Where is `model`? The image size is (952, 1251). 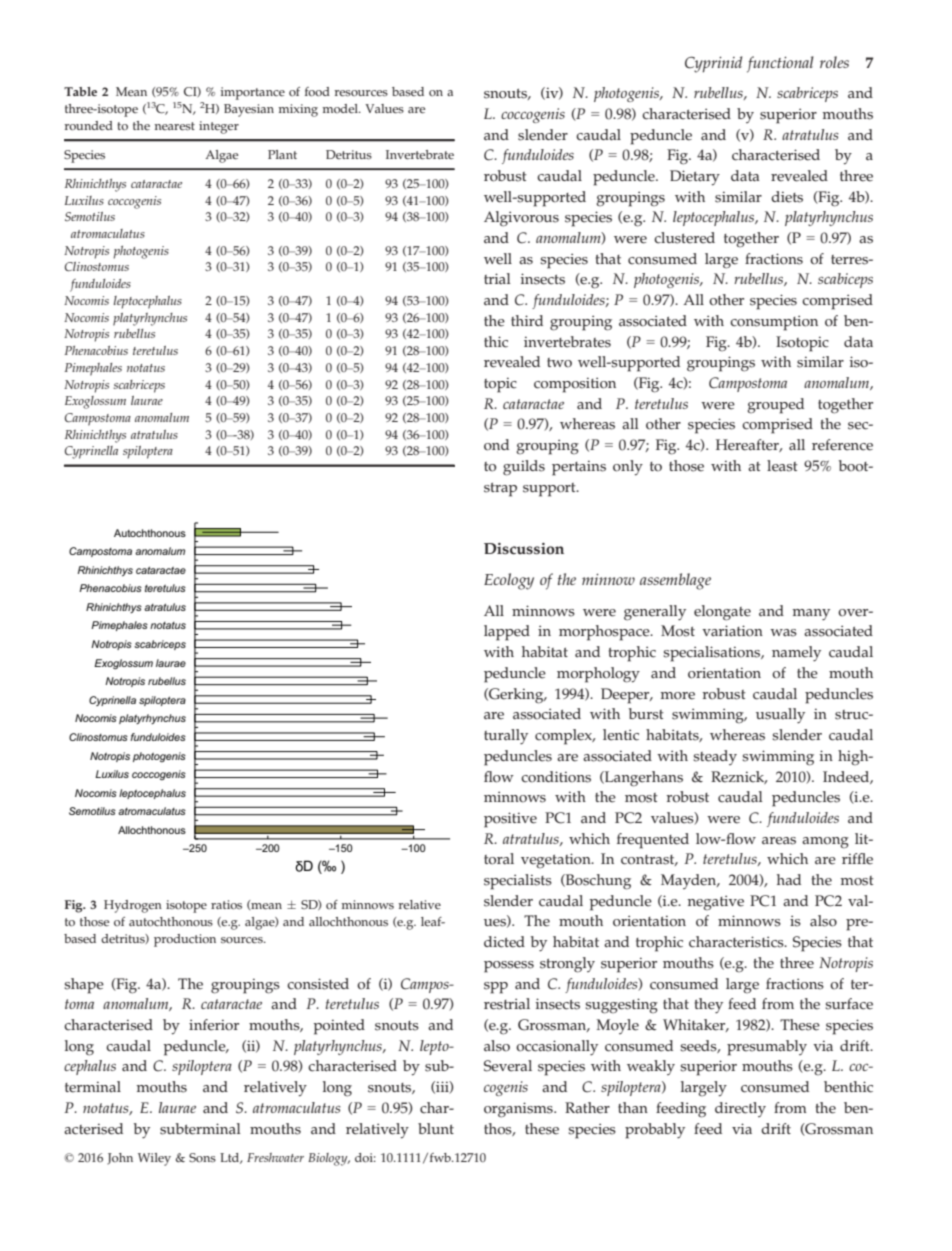 model is located at coordinates (341, 109).
